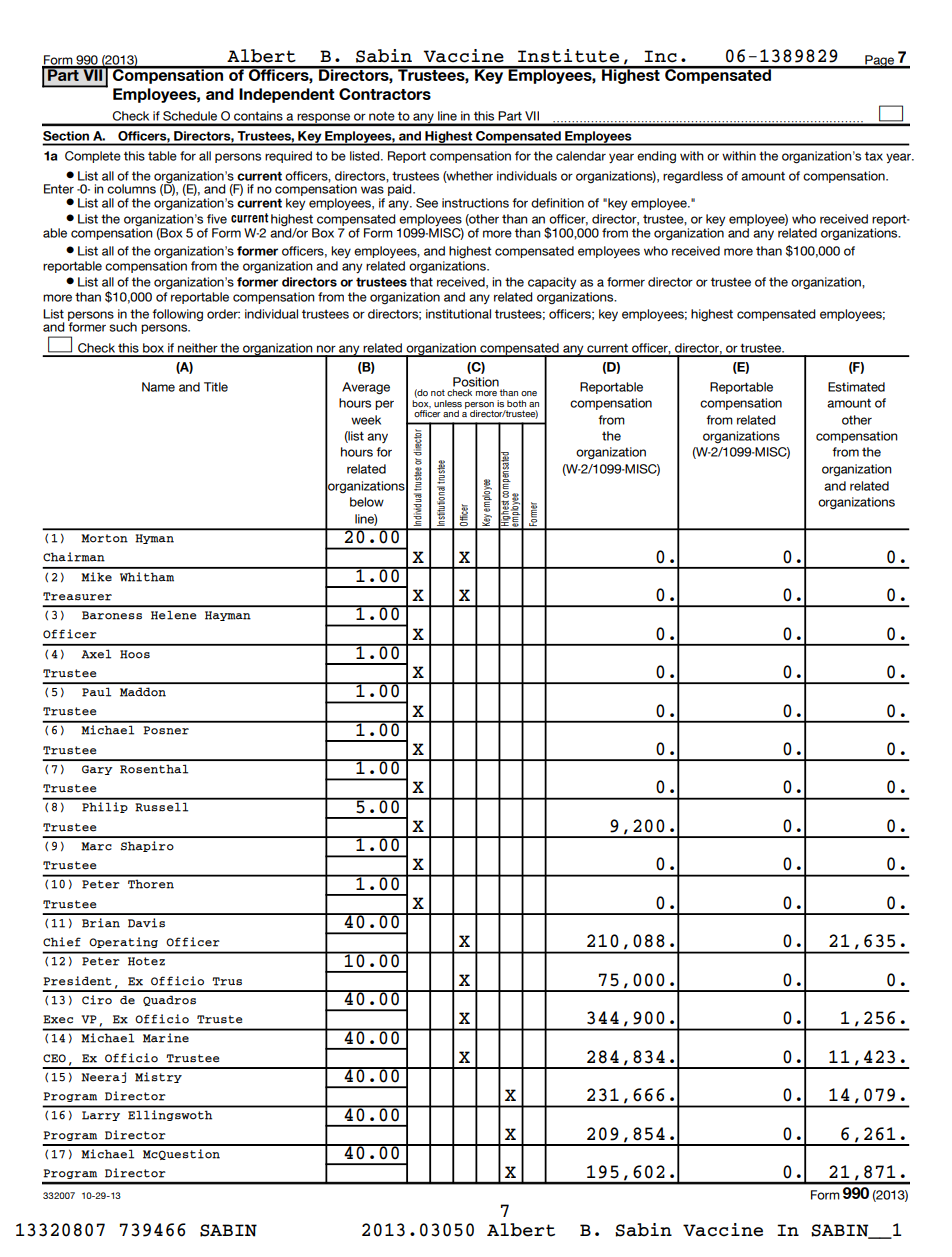 This screenshot has width=952, height=1257. Describe the element at coordinates (124, 942) in the screenshot. I see `Operating` at that location.
